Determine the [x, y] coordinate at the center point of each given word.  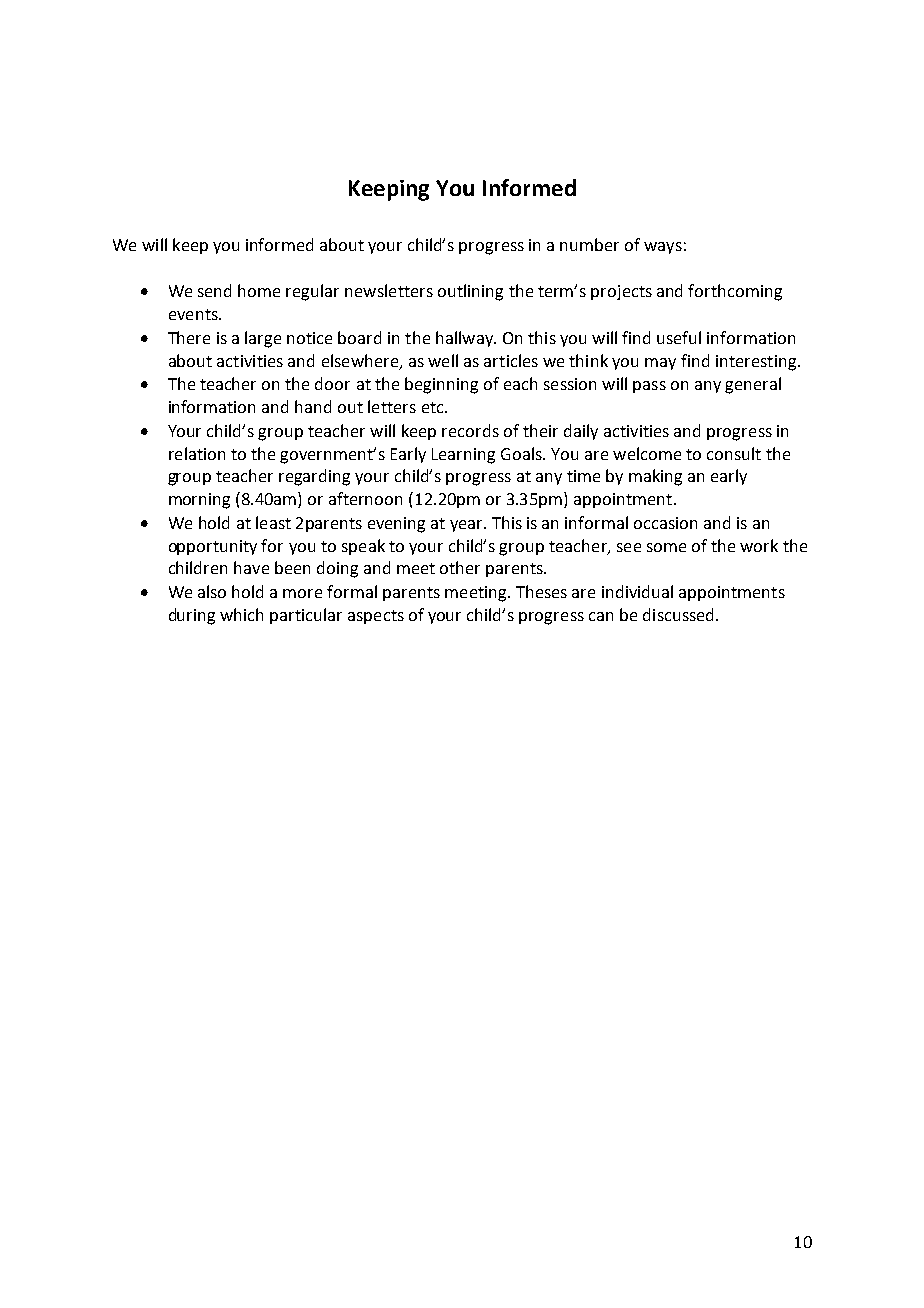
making [655, 477]
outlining [470, 292]
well [443, 360]
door [332, 383]
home [259, 290]
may [660, 364]
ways [663, 248]
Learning [463, 456]
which [241, 614]
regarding [314, 477]
